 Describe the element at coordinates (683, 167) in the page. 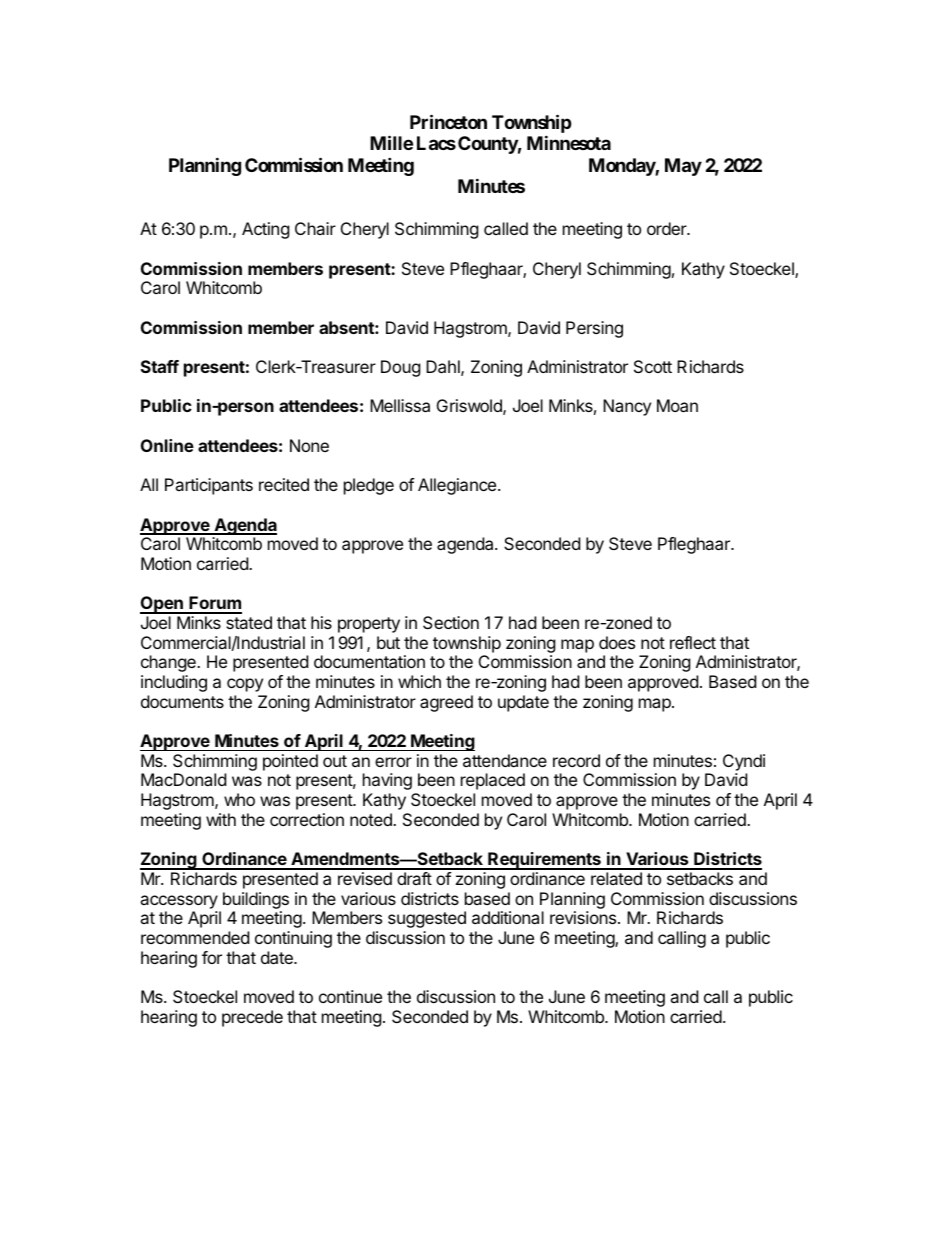

I see `May` at that location.
